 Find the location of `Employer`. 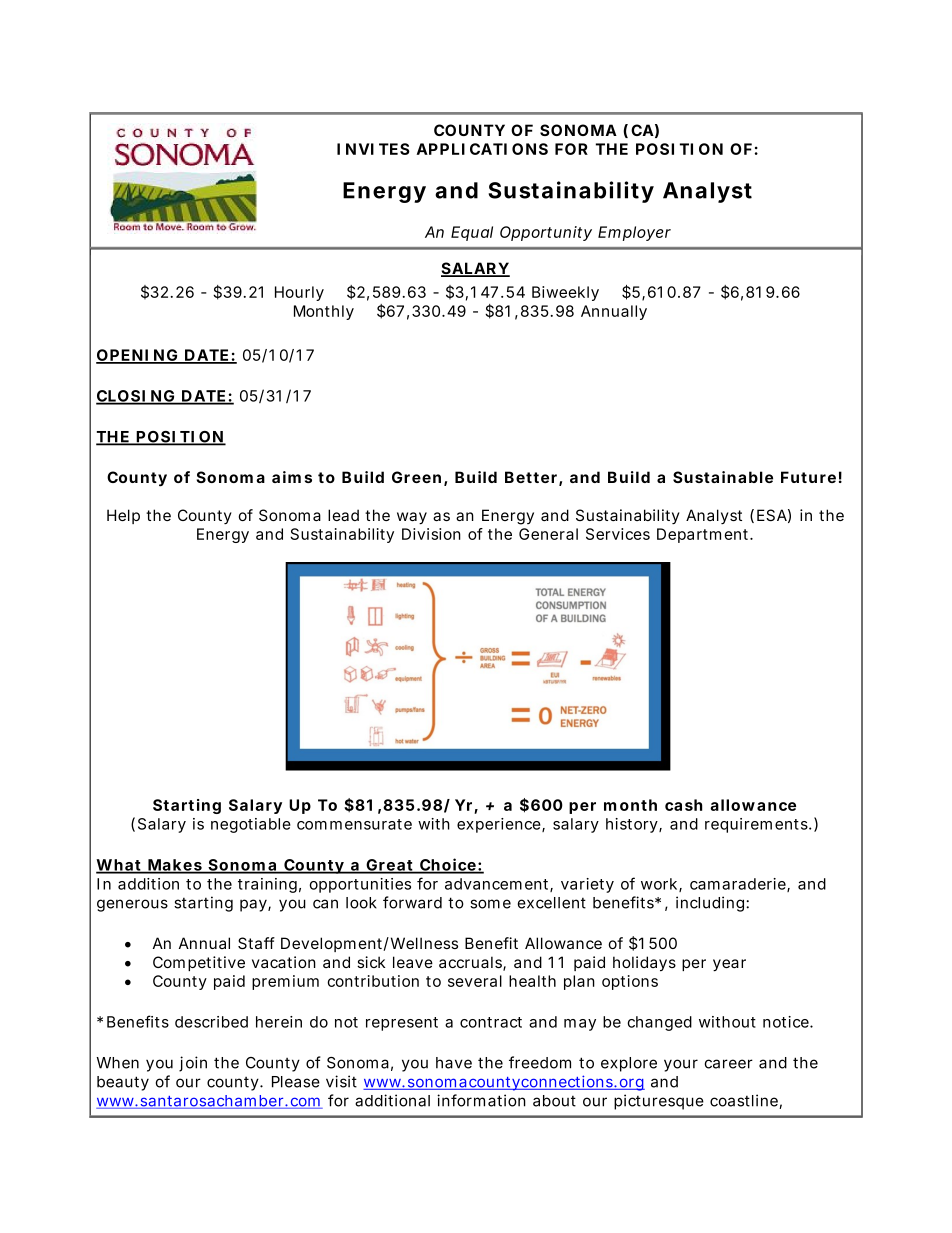

Employer is located at coordinates (634, 233).
